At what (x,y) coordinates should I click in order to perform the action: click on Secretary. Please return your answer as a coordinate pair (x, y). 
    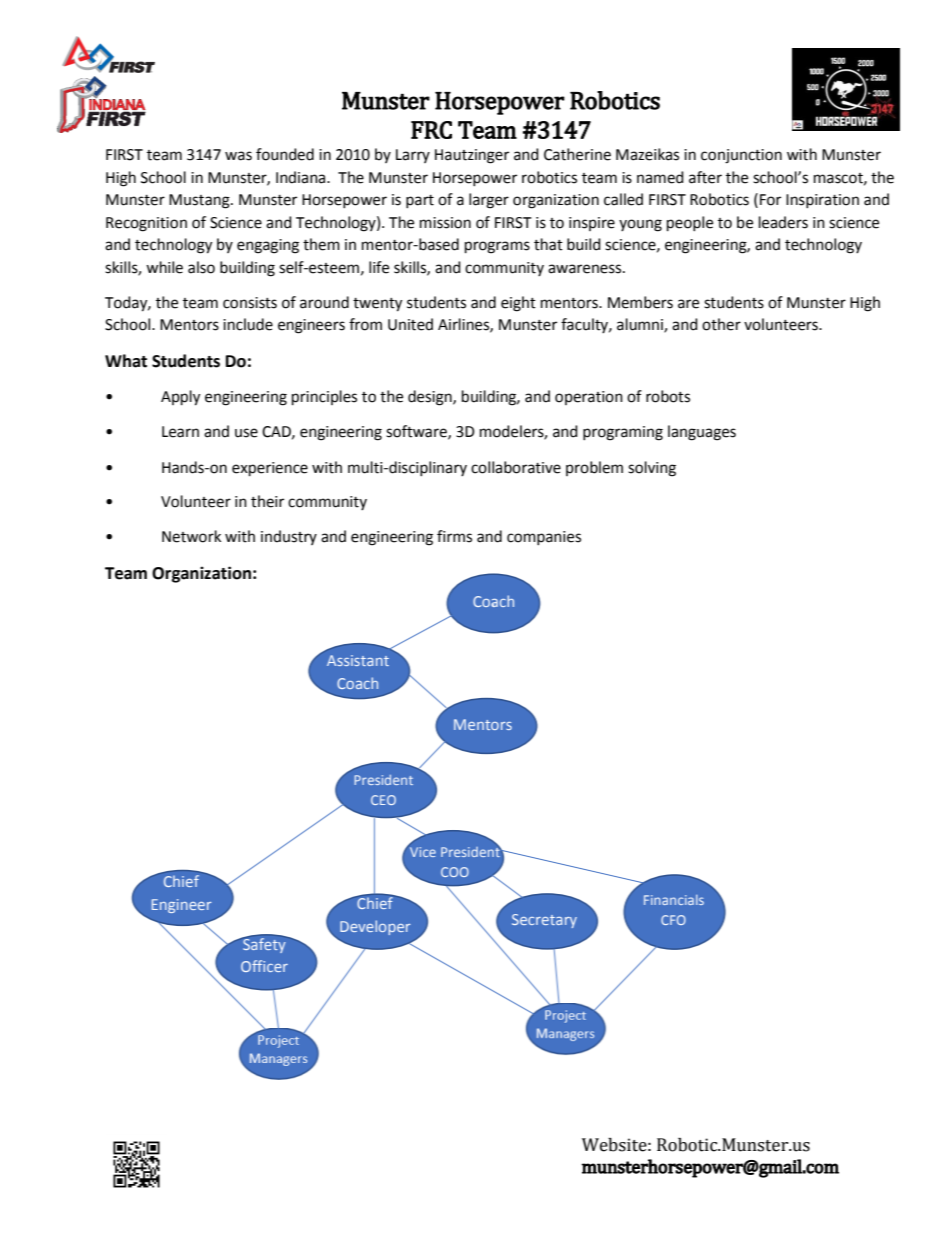
    Looking at the image, I should click on (544, 921).
